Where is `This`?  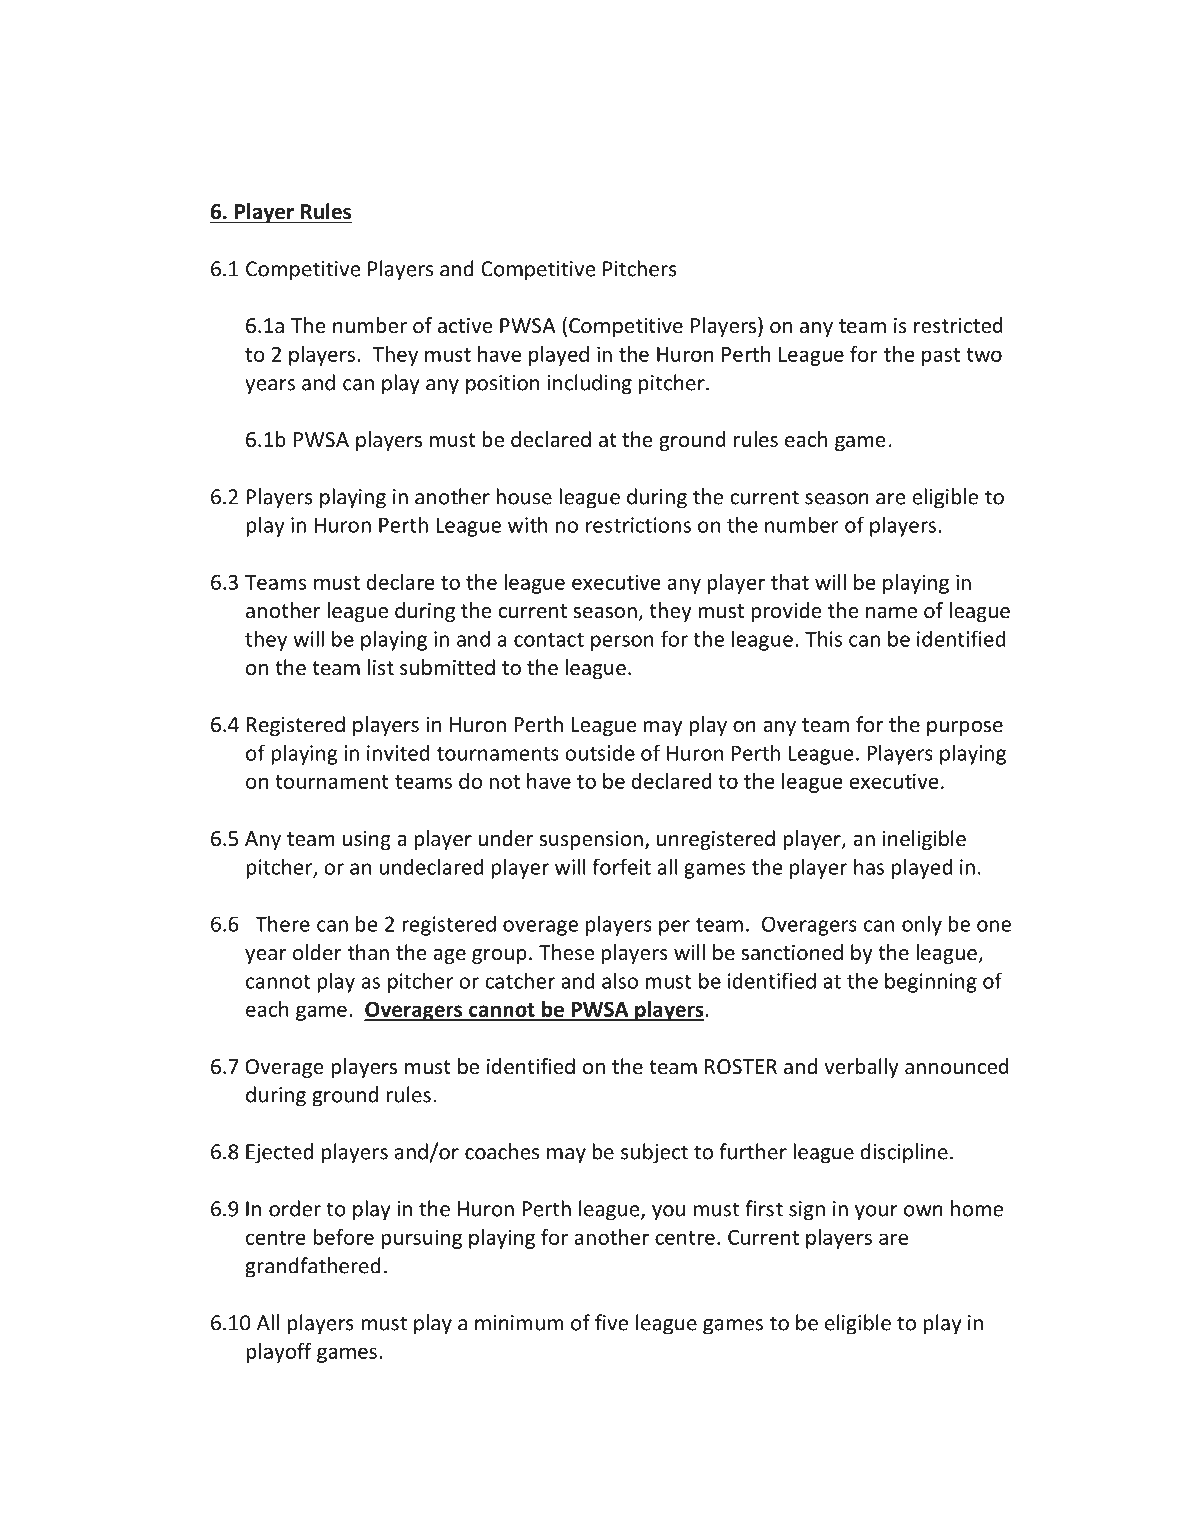
This is located at coordinates (823, 638).
